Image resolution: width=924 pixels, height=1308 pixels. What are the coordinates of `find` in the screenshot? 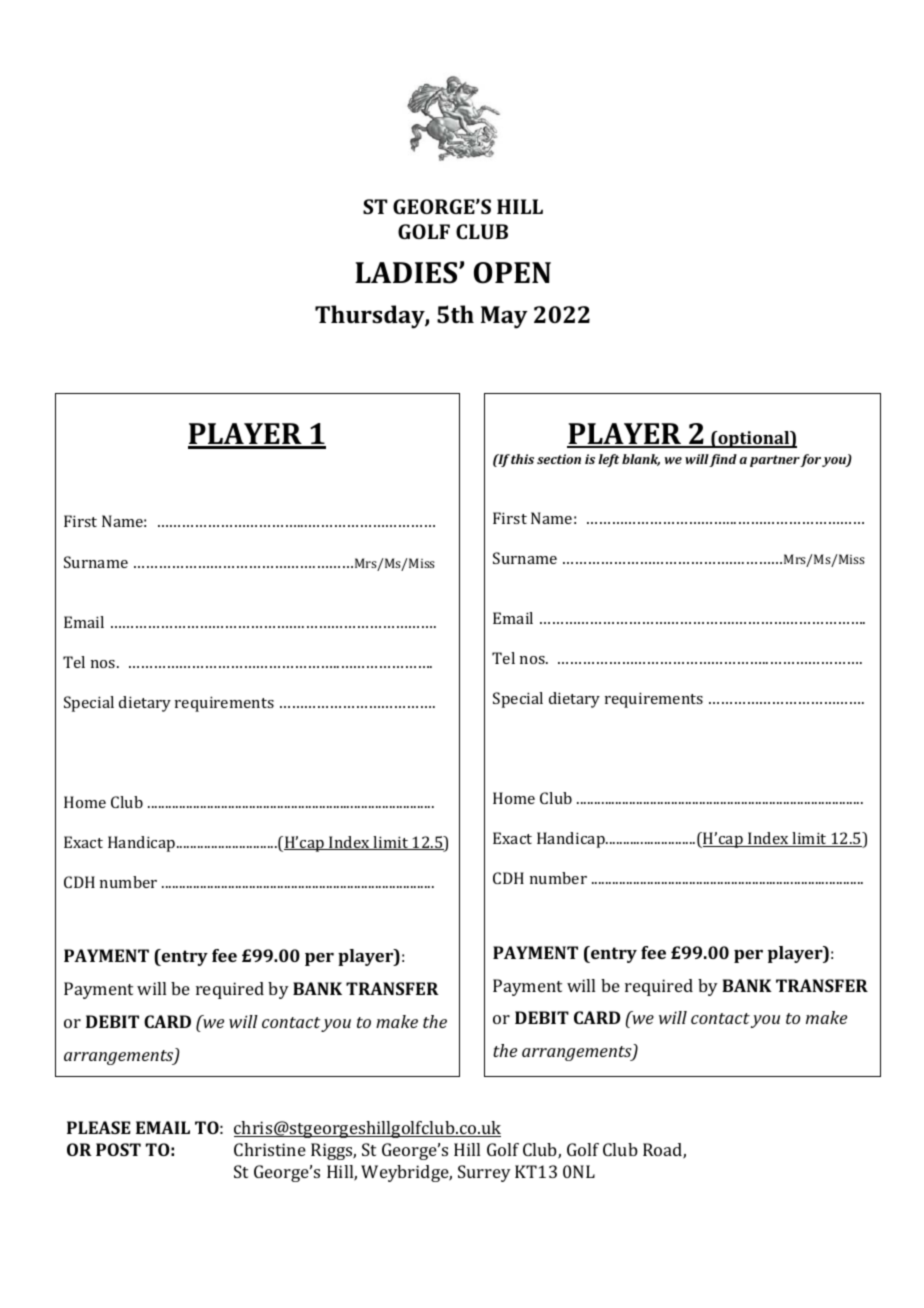 It's located at (723, 460).
